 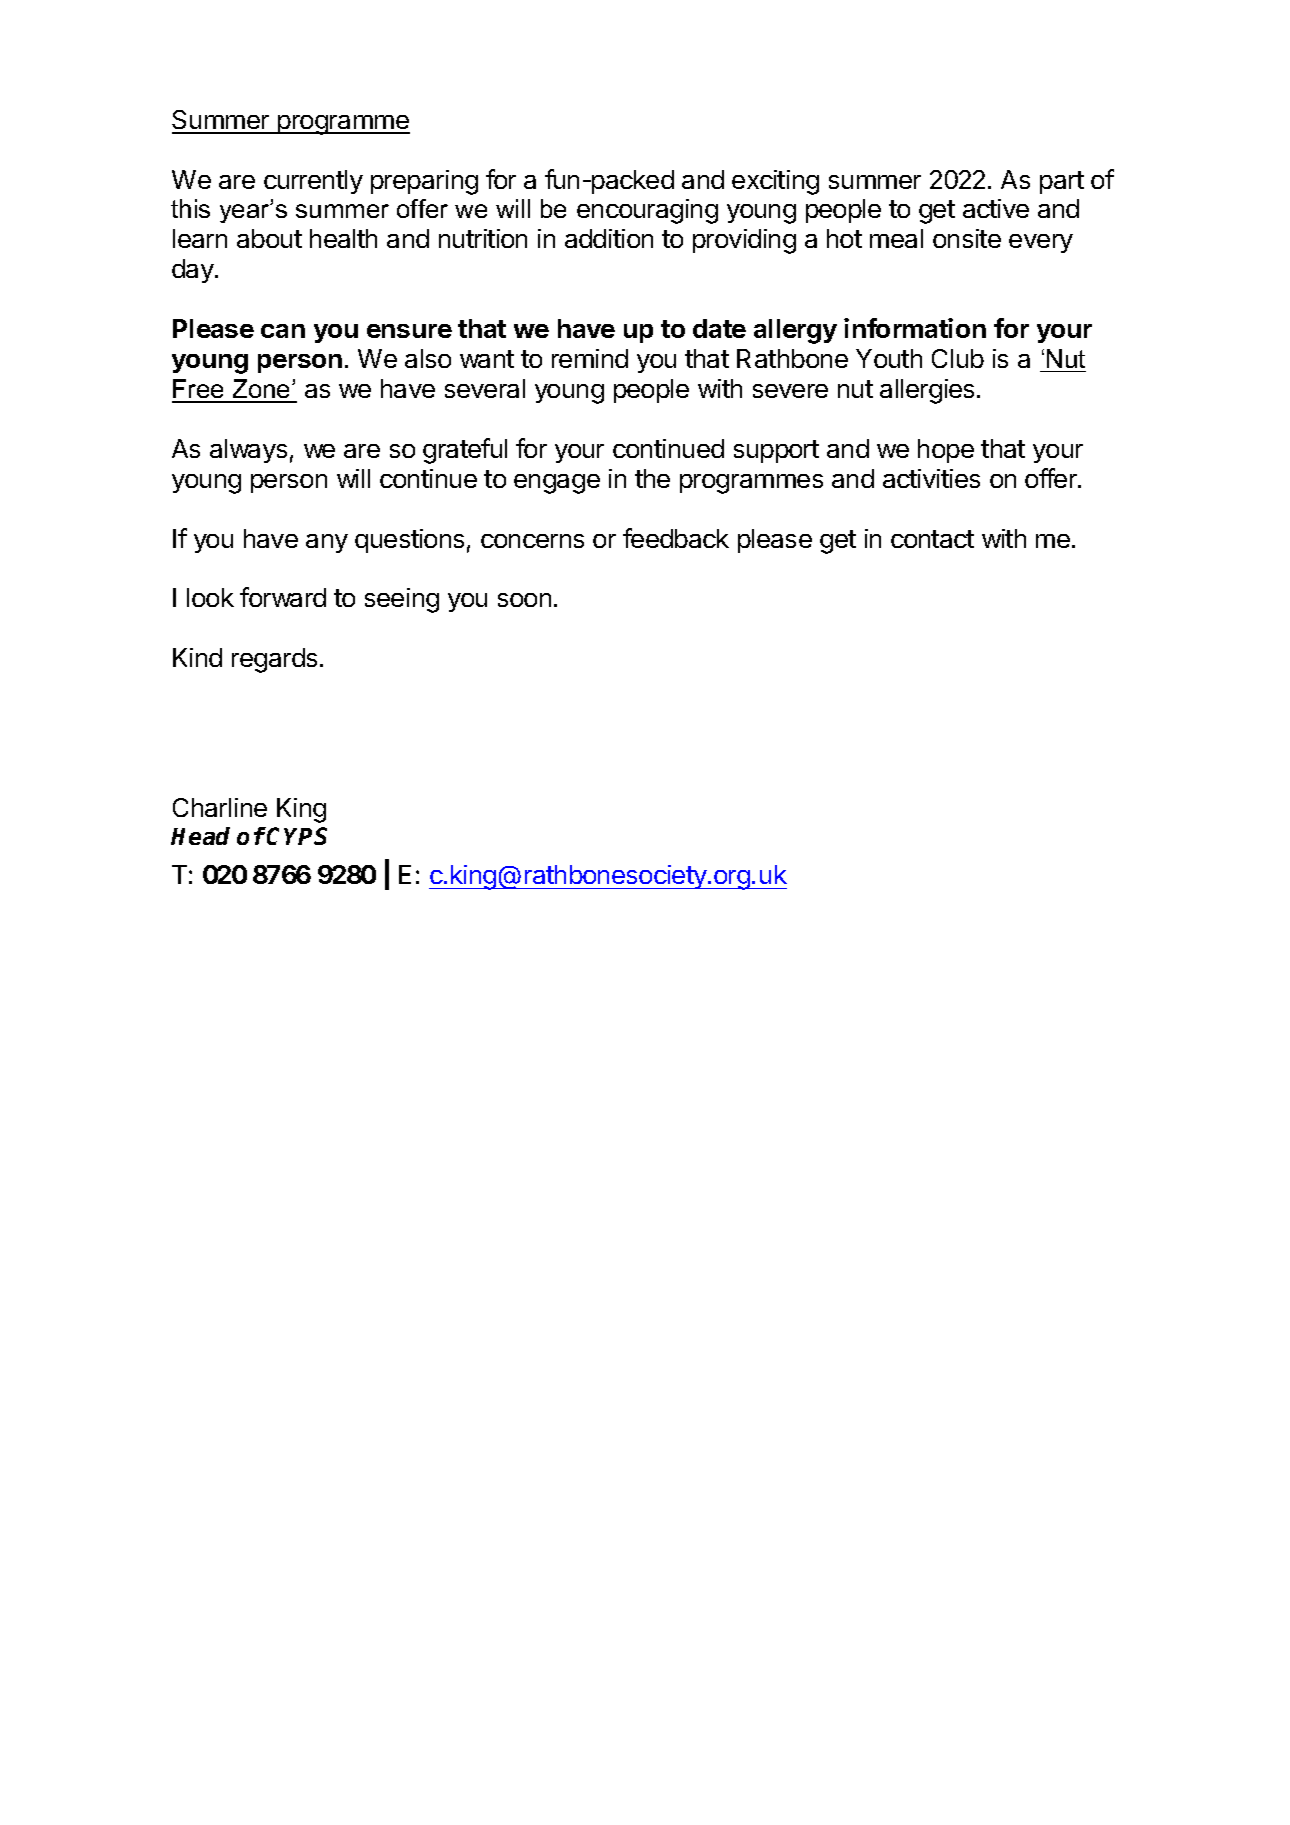 What do you see at coordinates (652, 478) in the screenshot?
I see `the` at bounding box center [652, 478].
